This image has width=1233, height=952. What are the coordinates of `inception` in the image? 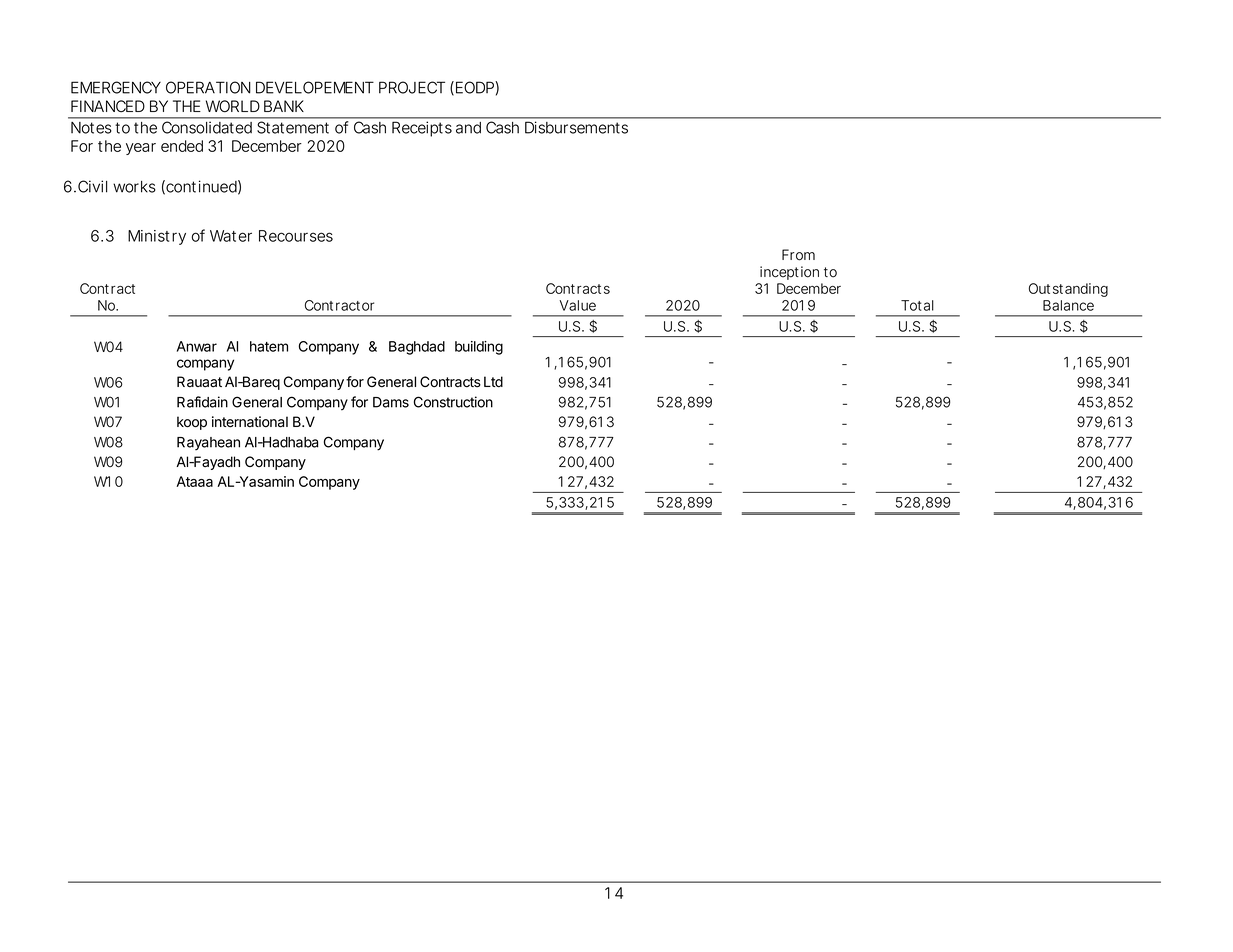 It's located at (789, 273).
